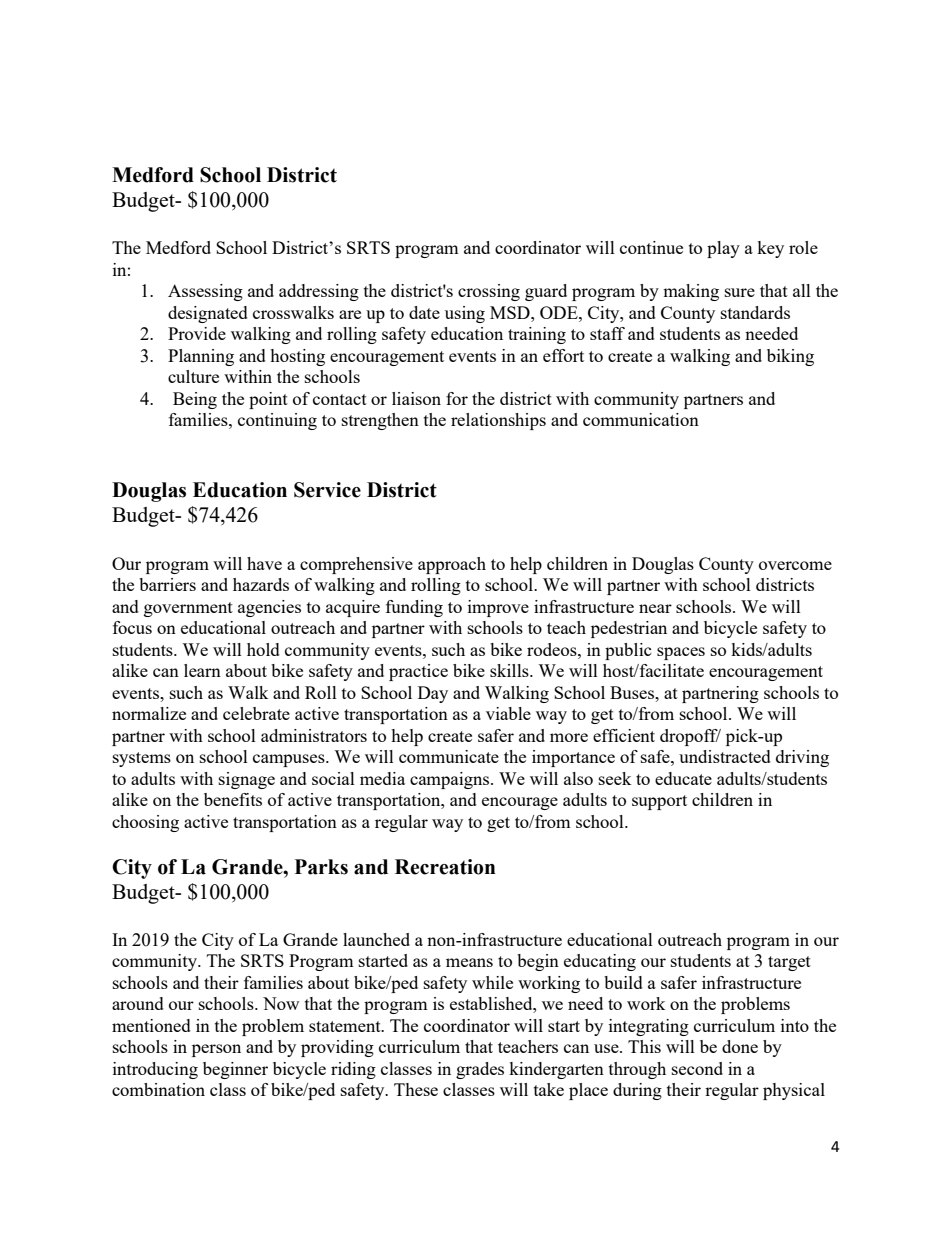 The width and height of the screenshot is (952, 1233). Describe the element at coordinates (683, 778) in the screenshot. I see `educate` at that location.
